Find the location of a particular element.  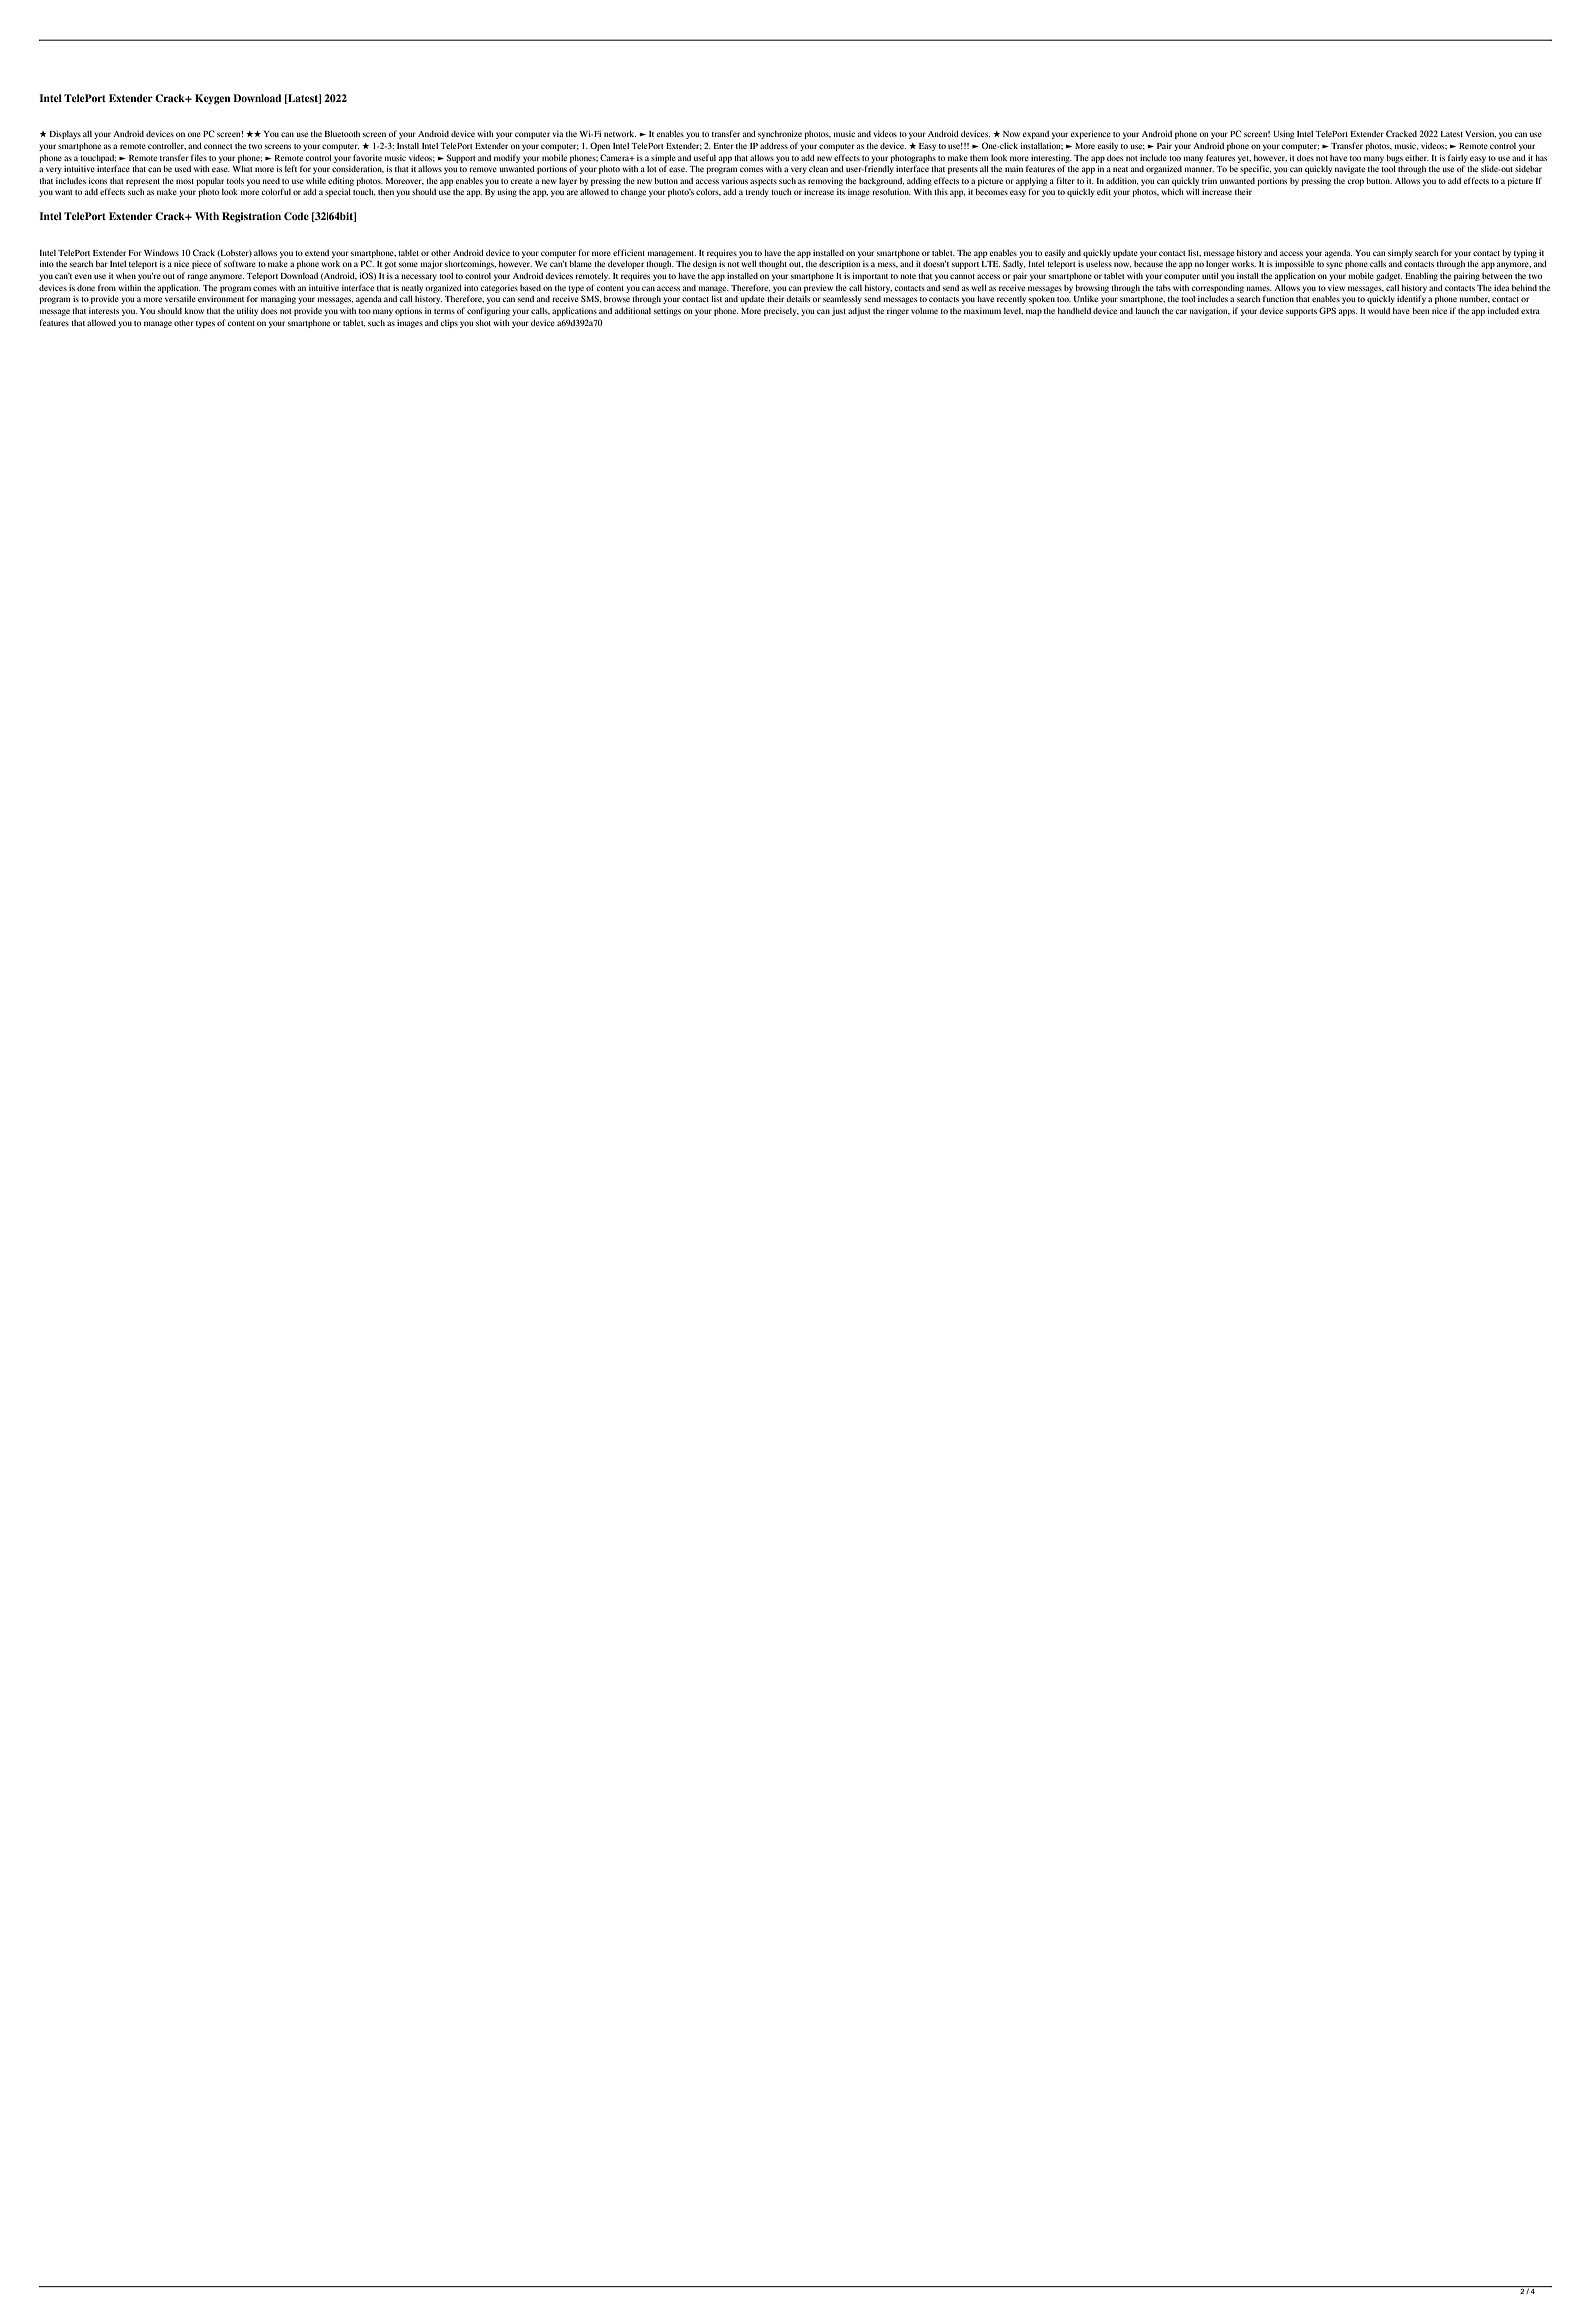

removing is located at coordinates (825, 181).
